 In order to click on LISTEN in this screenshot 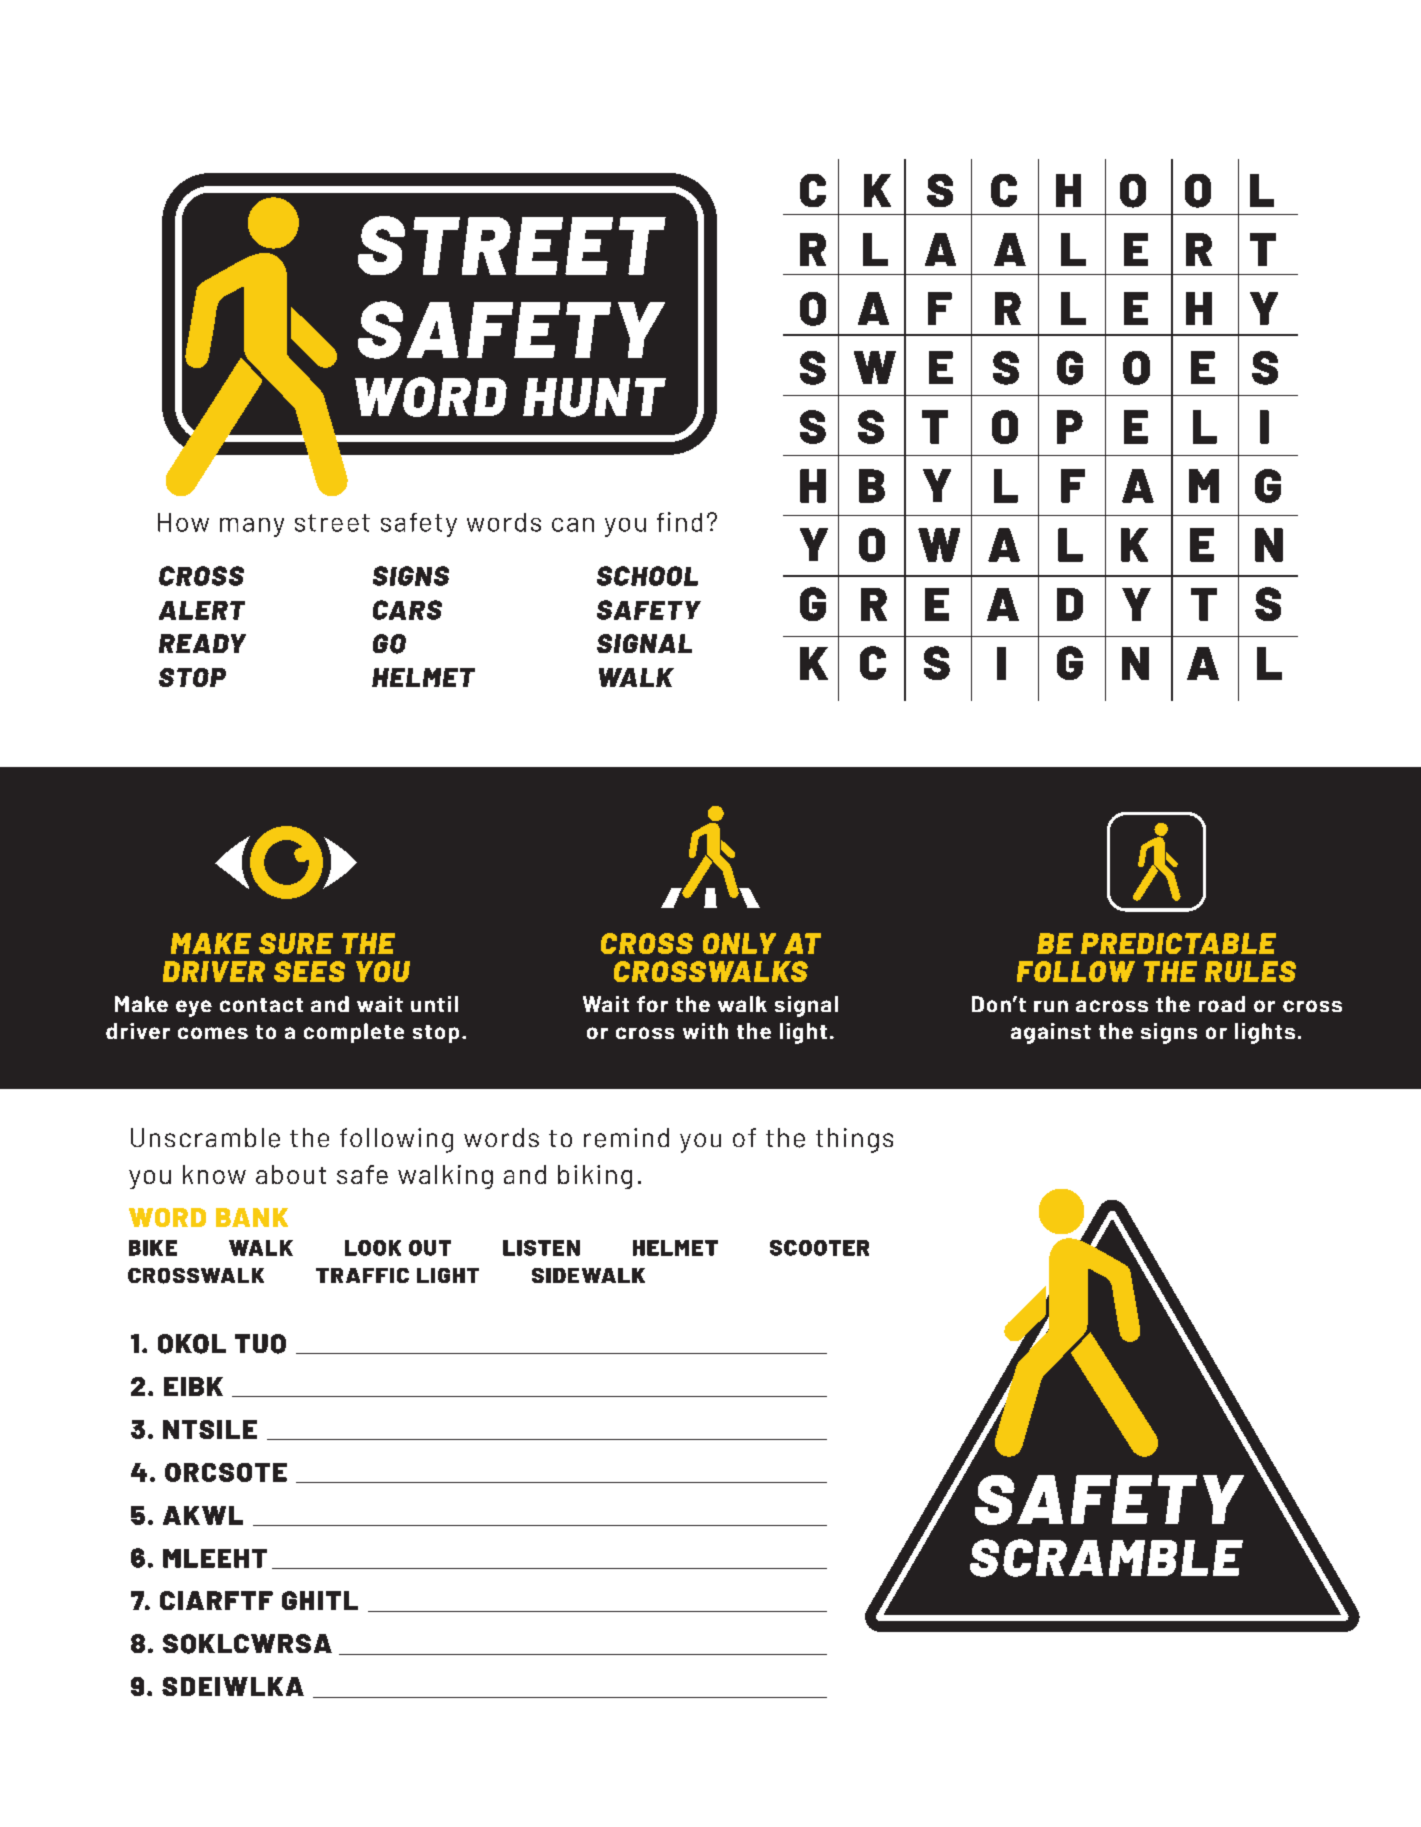, I will do `click(541, 1248)`.
